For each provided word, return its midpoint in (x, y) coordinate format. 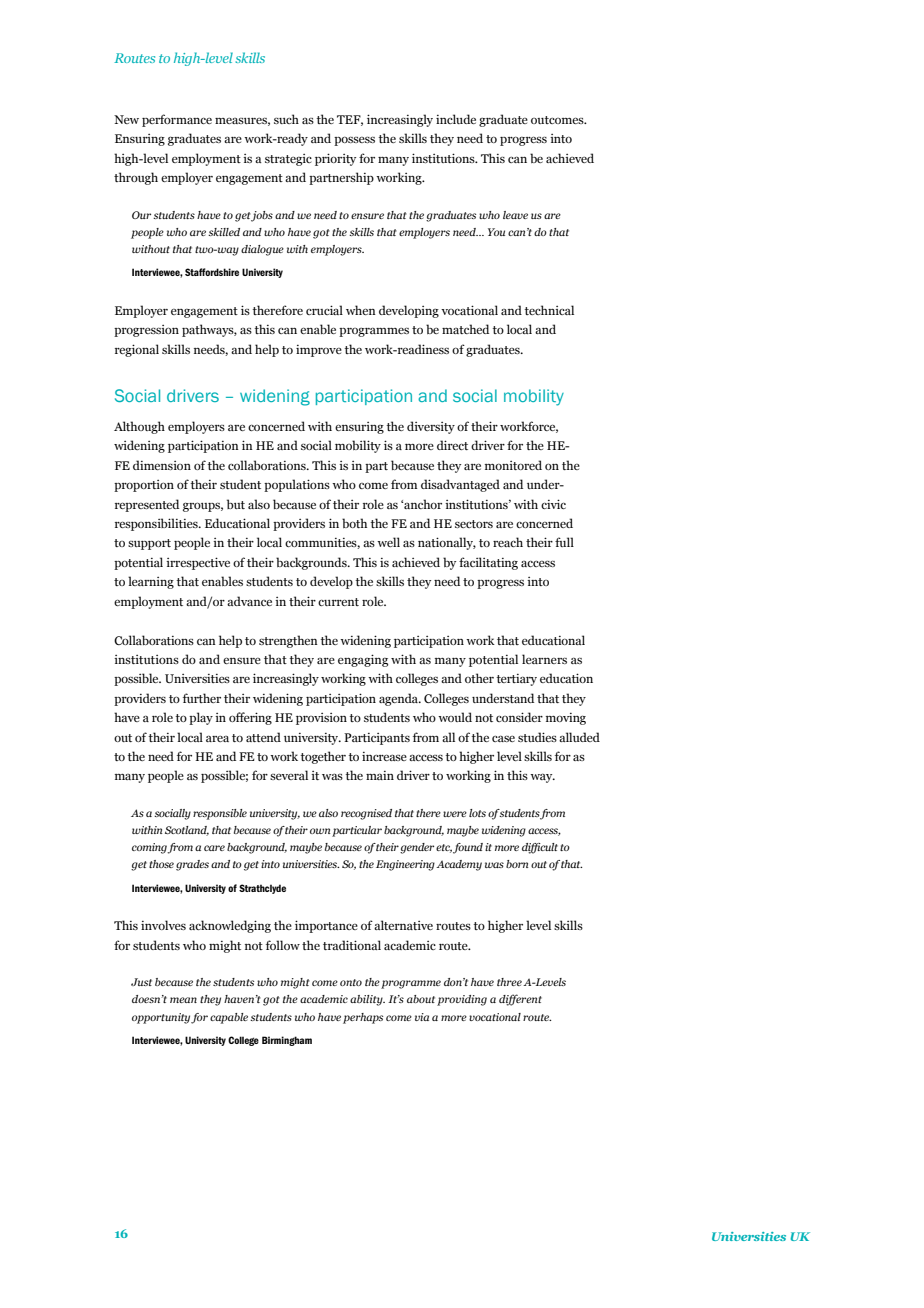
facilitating (488, 563)
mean (183, 1000)
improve (319, 351)
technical (549, 310)
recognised (366, 814)
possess (354, 141)
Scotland (187, 831)
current (338, 602)
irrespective (198, 563)
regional (137, 350)
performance (177, 120)
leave (515, 215)
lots (477, 813)
